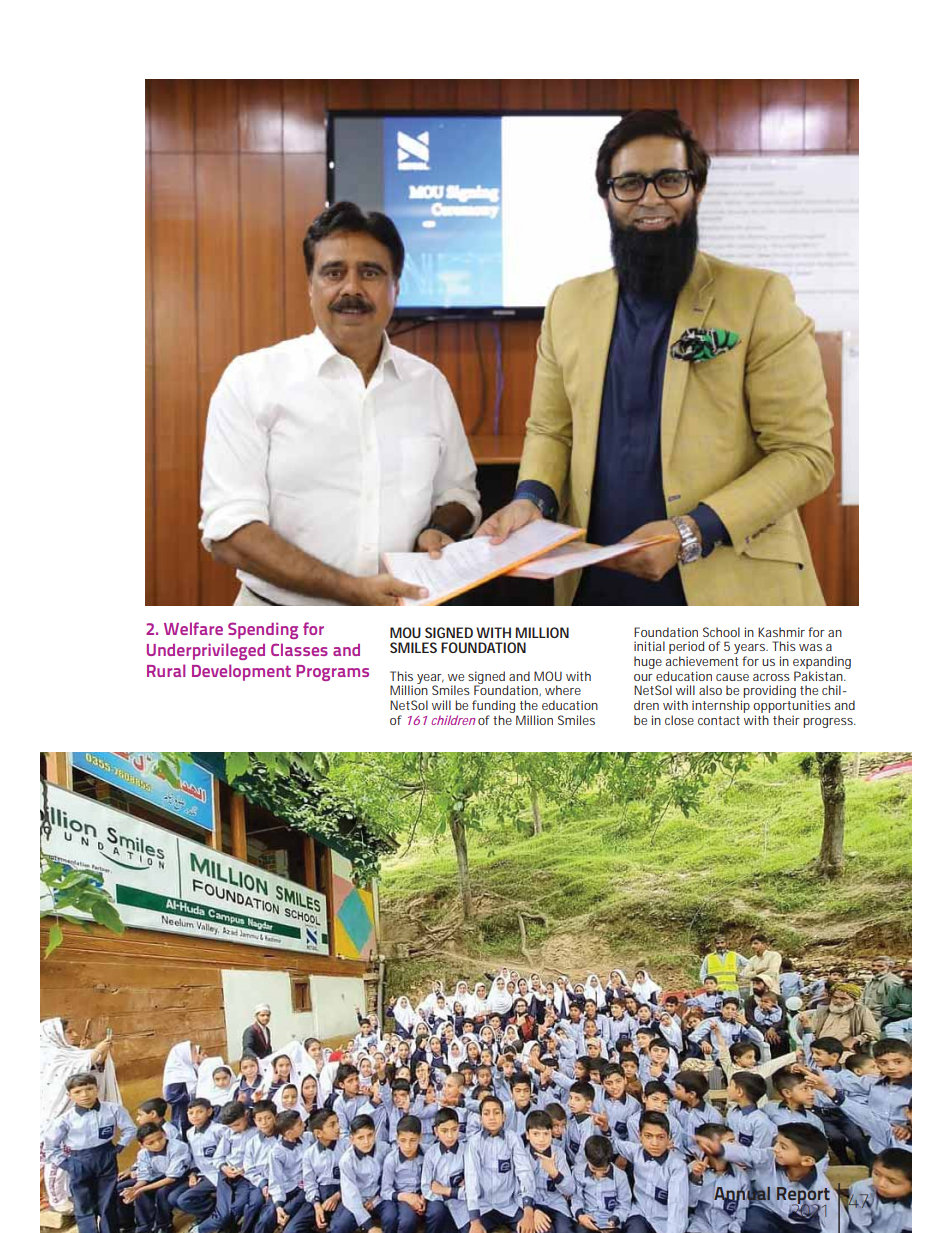  I want to click on Programs, so click(332, 673).
